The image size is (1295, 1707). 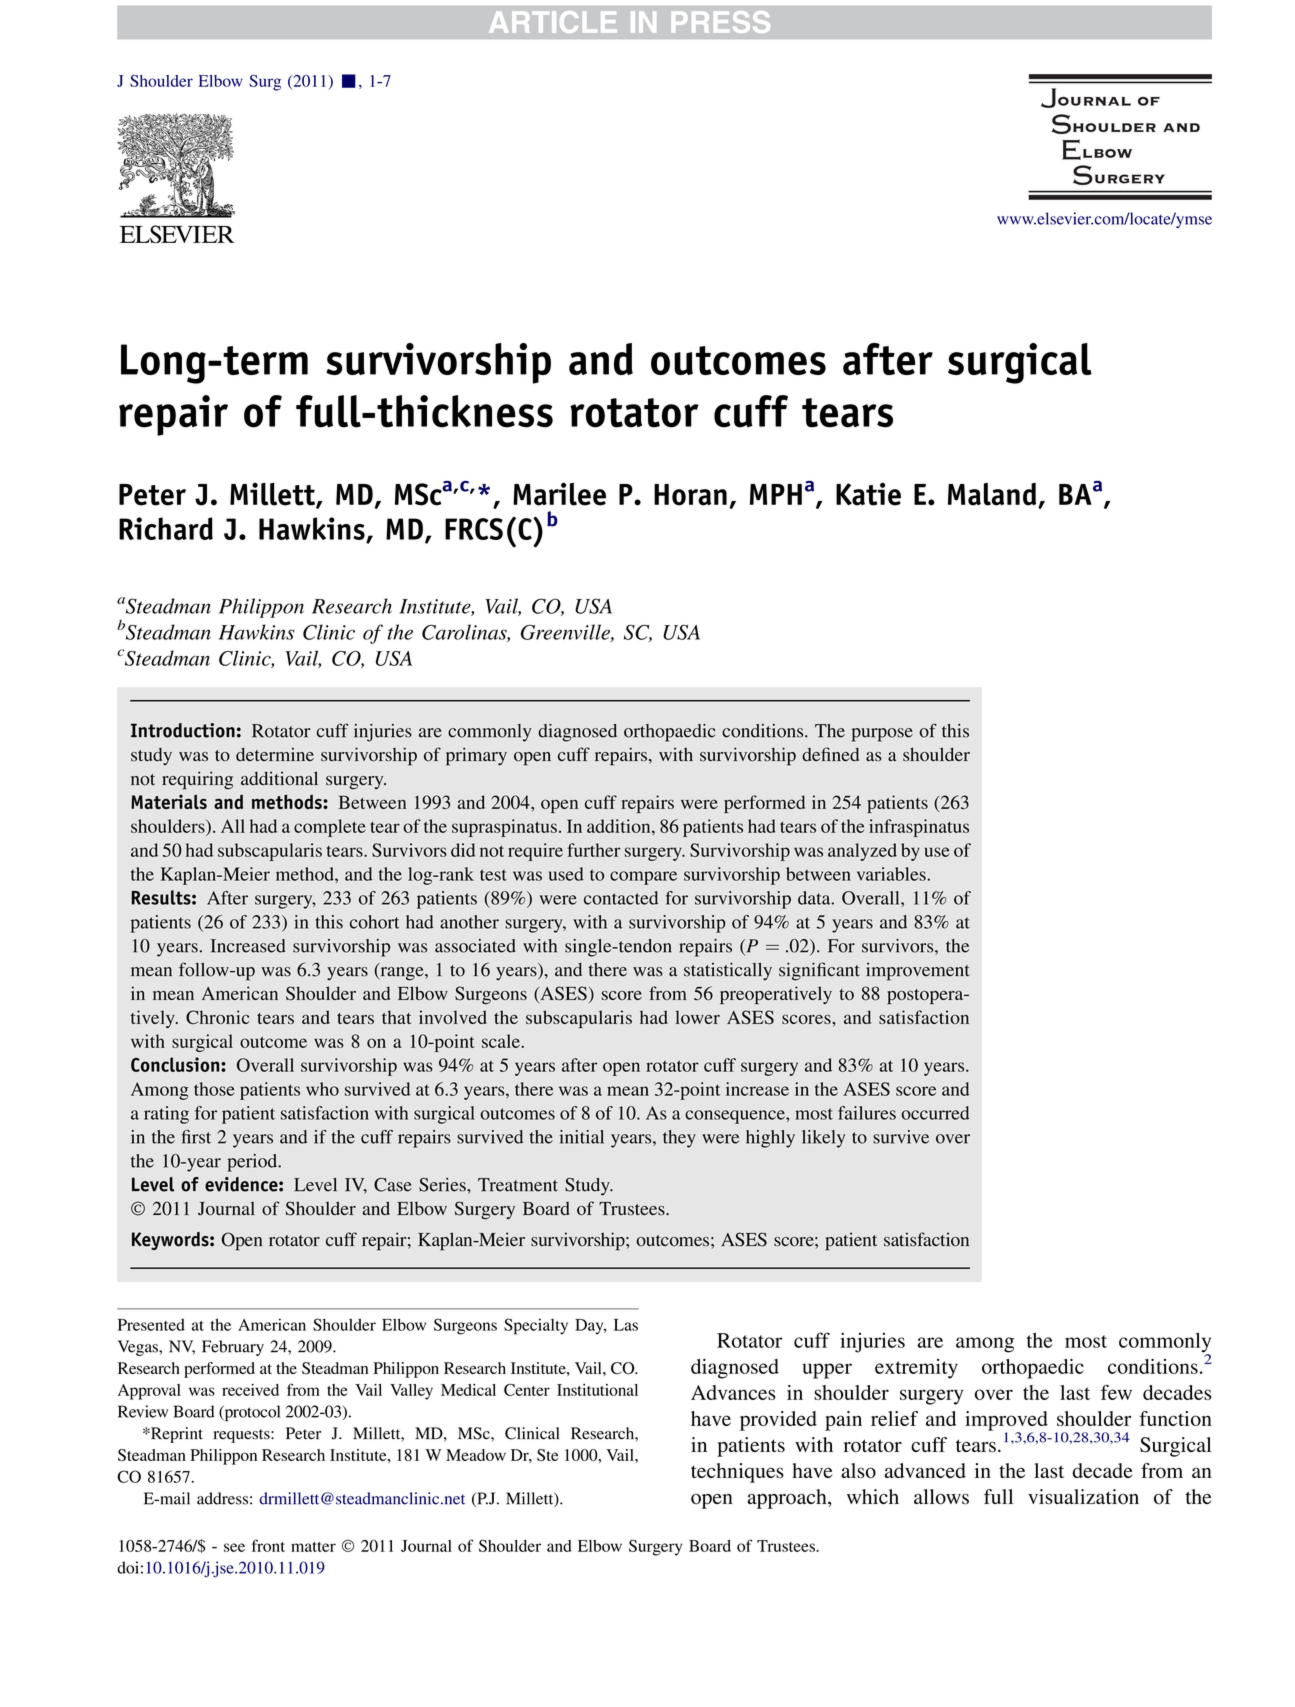 I want to click on front, so click(x=268, y=1545).
